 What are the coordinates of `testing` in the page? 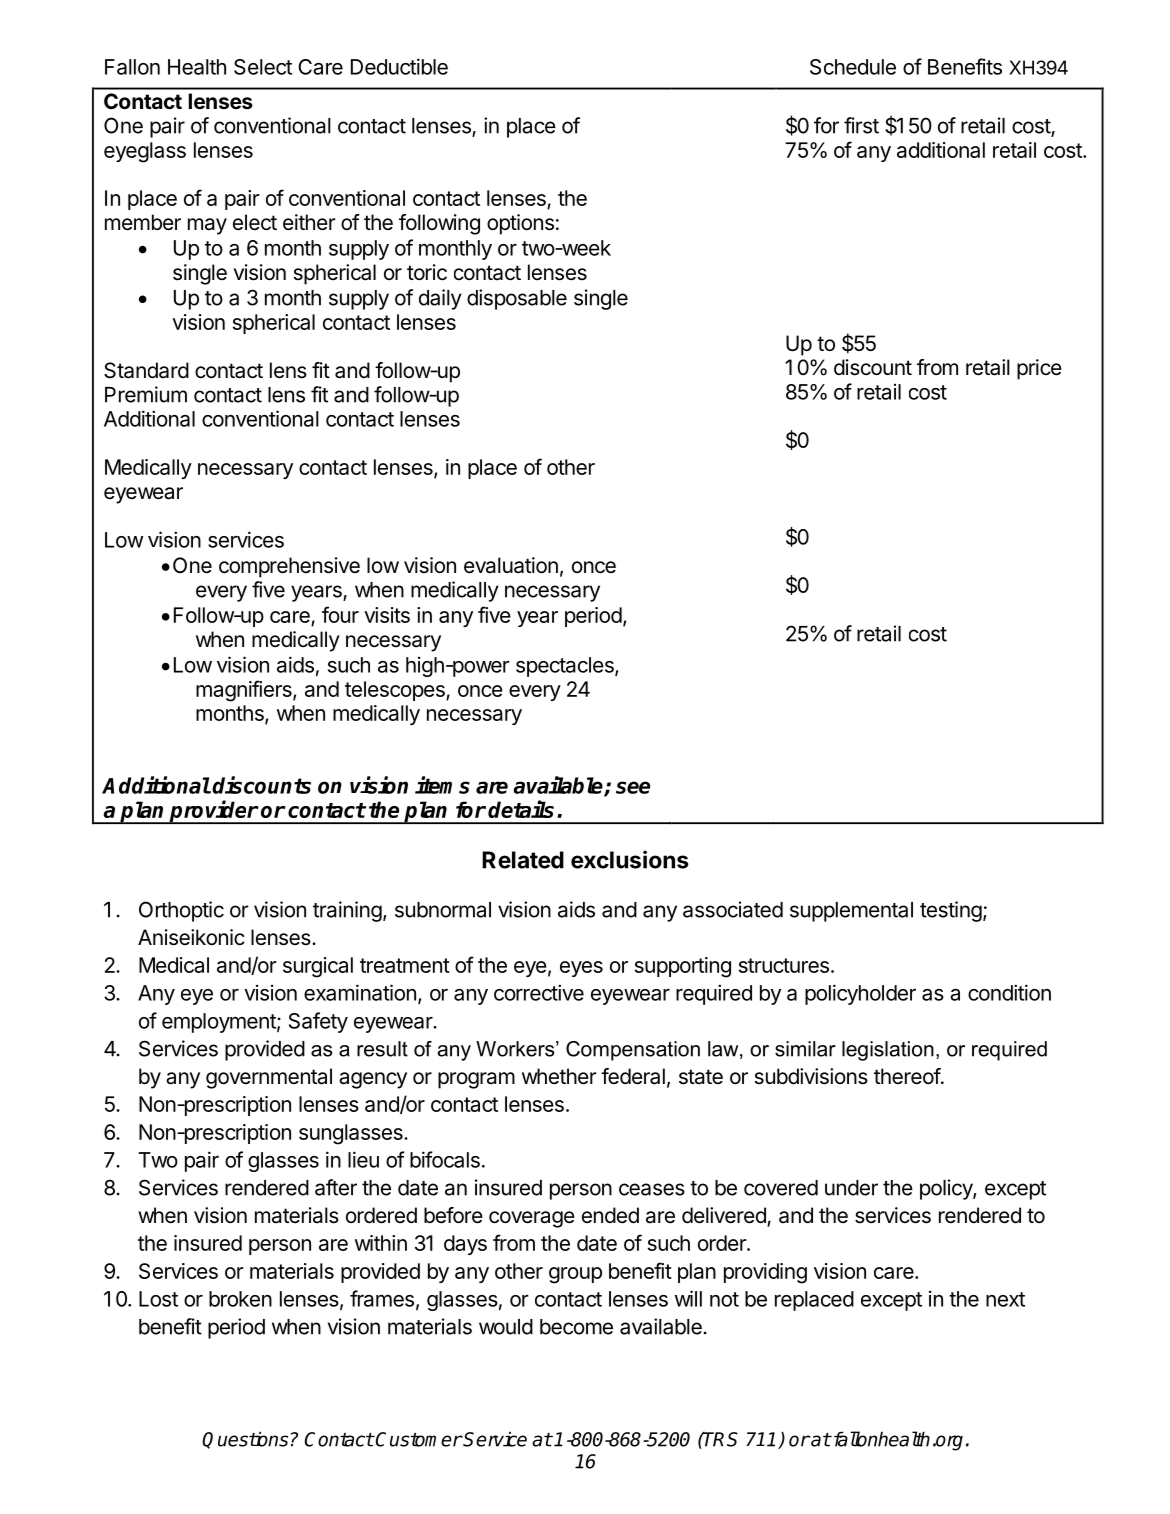 It's located at (951, 911).
